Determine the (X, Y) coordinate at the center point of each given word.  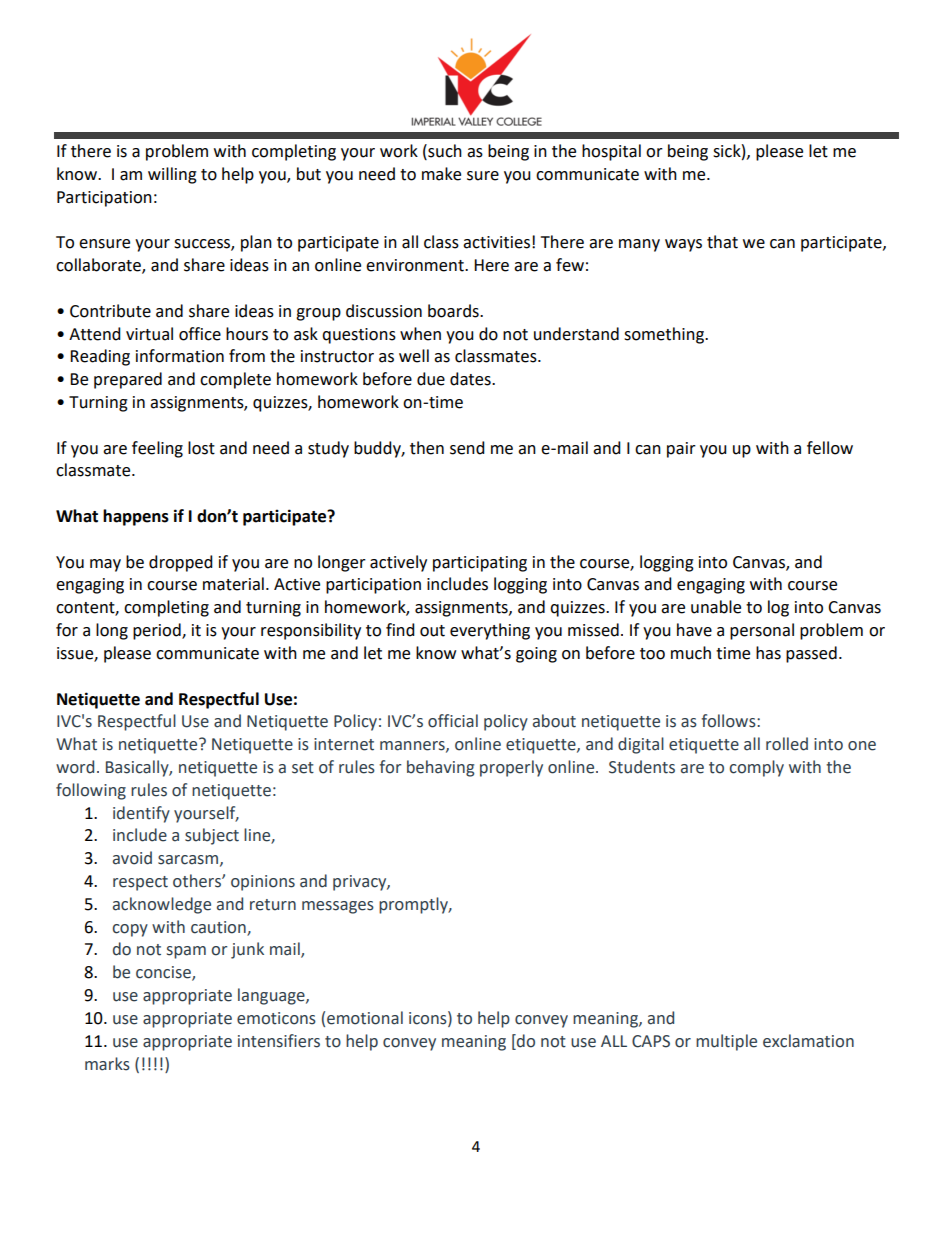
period (158, 631)
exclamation (808, 1041)
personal (762, 631)
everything (490, 631)
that (722, 242)
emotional (365, 1018)
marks (107, 1064)
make (441, 174)
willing (172, 175)
